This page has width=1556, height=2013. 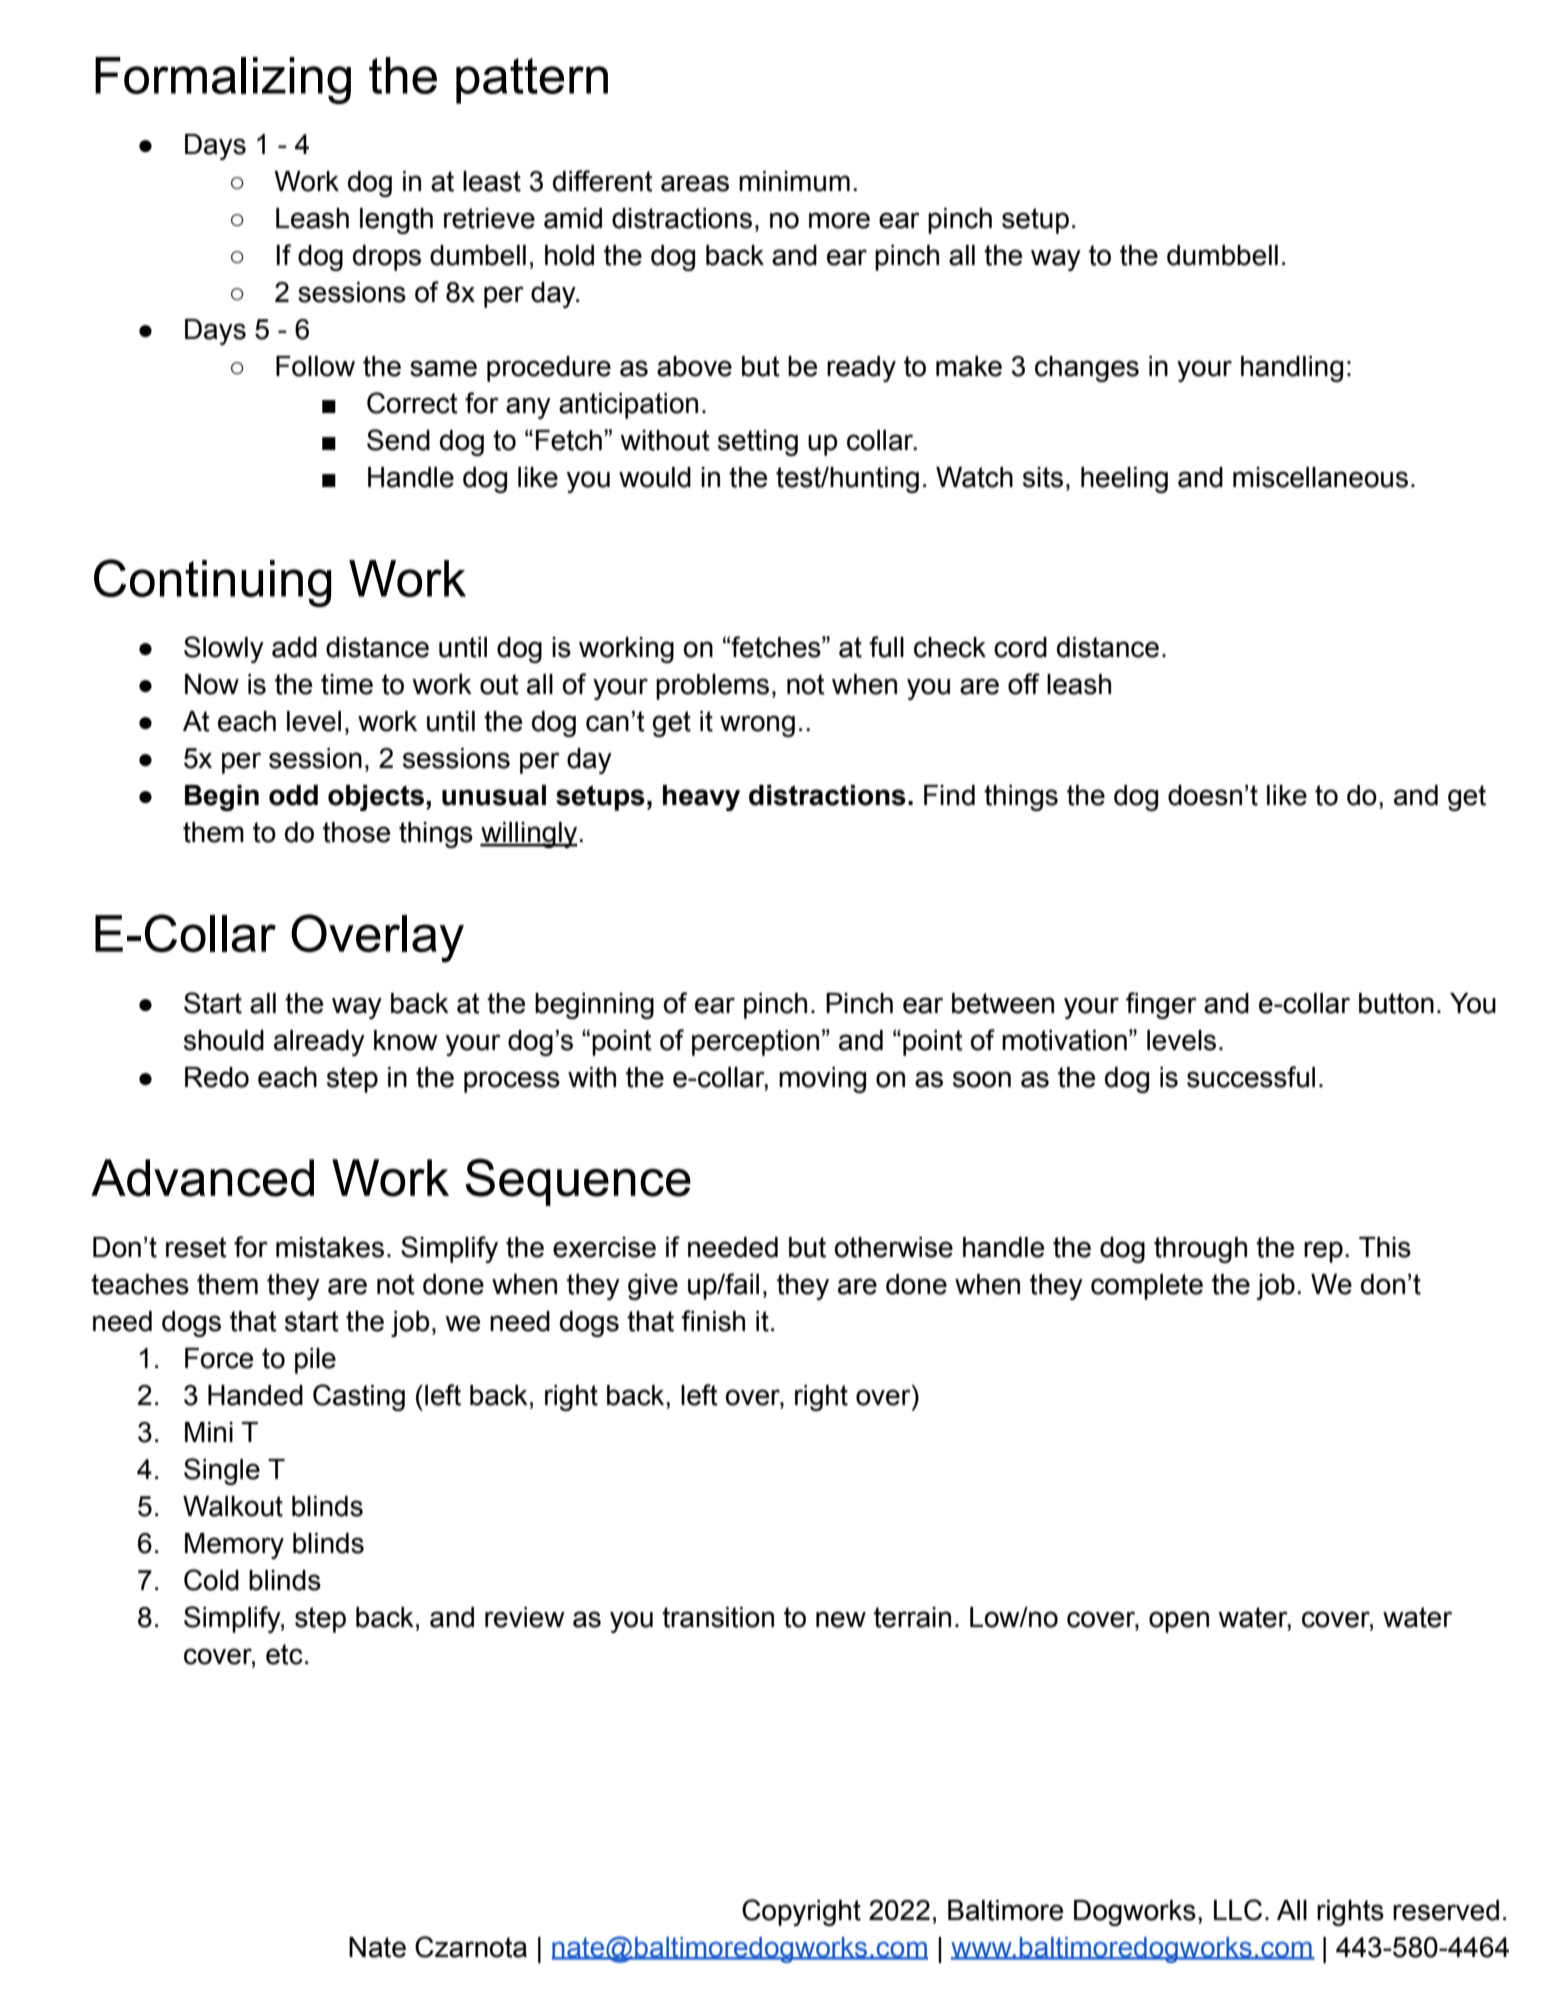 I want to click on new, so click(x=841, y=1619).
